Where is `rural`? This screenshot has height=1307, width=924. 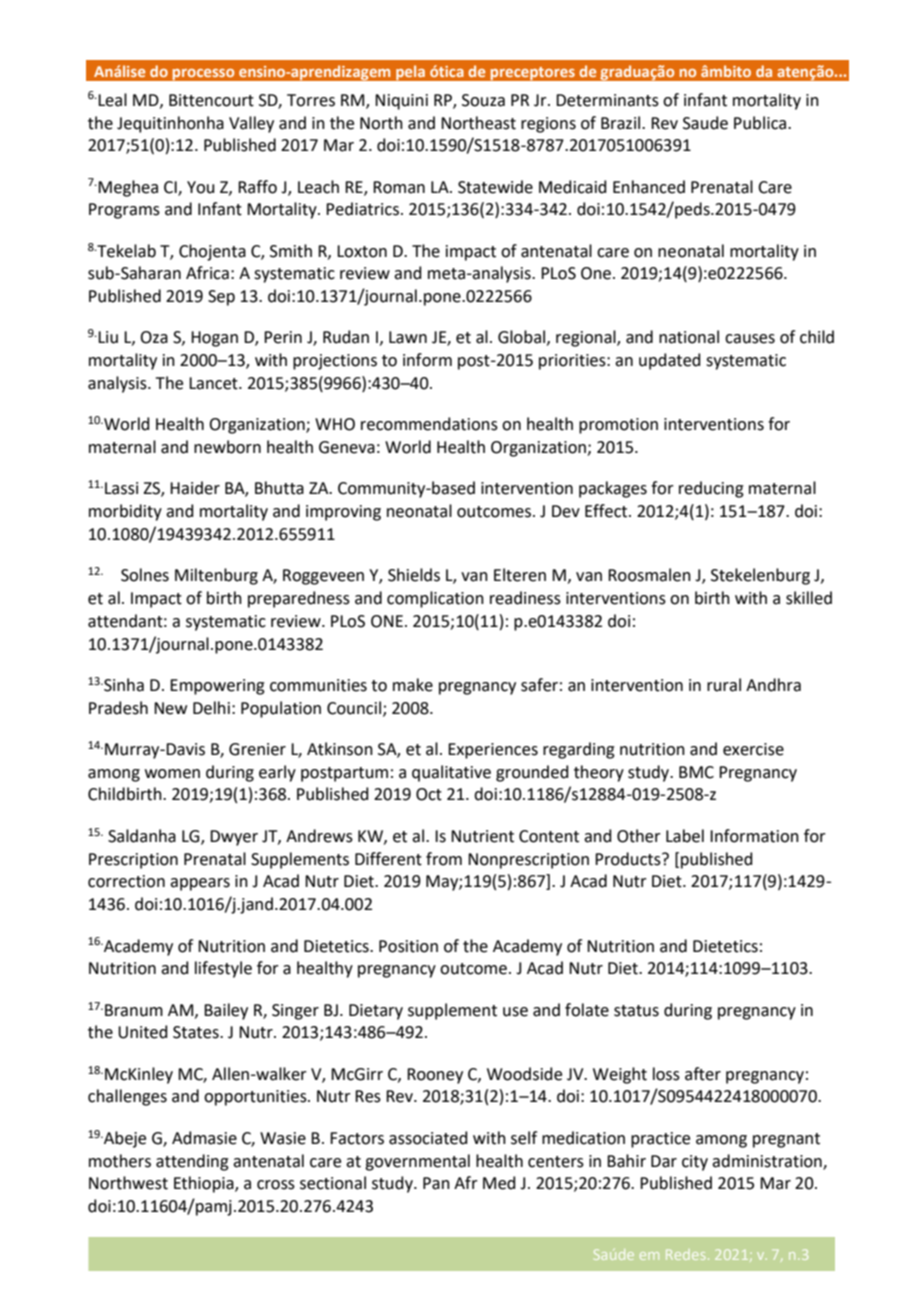
rural is located at coordinates (724, 685).
